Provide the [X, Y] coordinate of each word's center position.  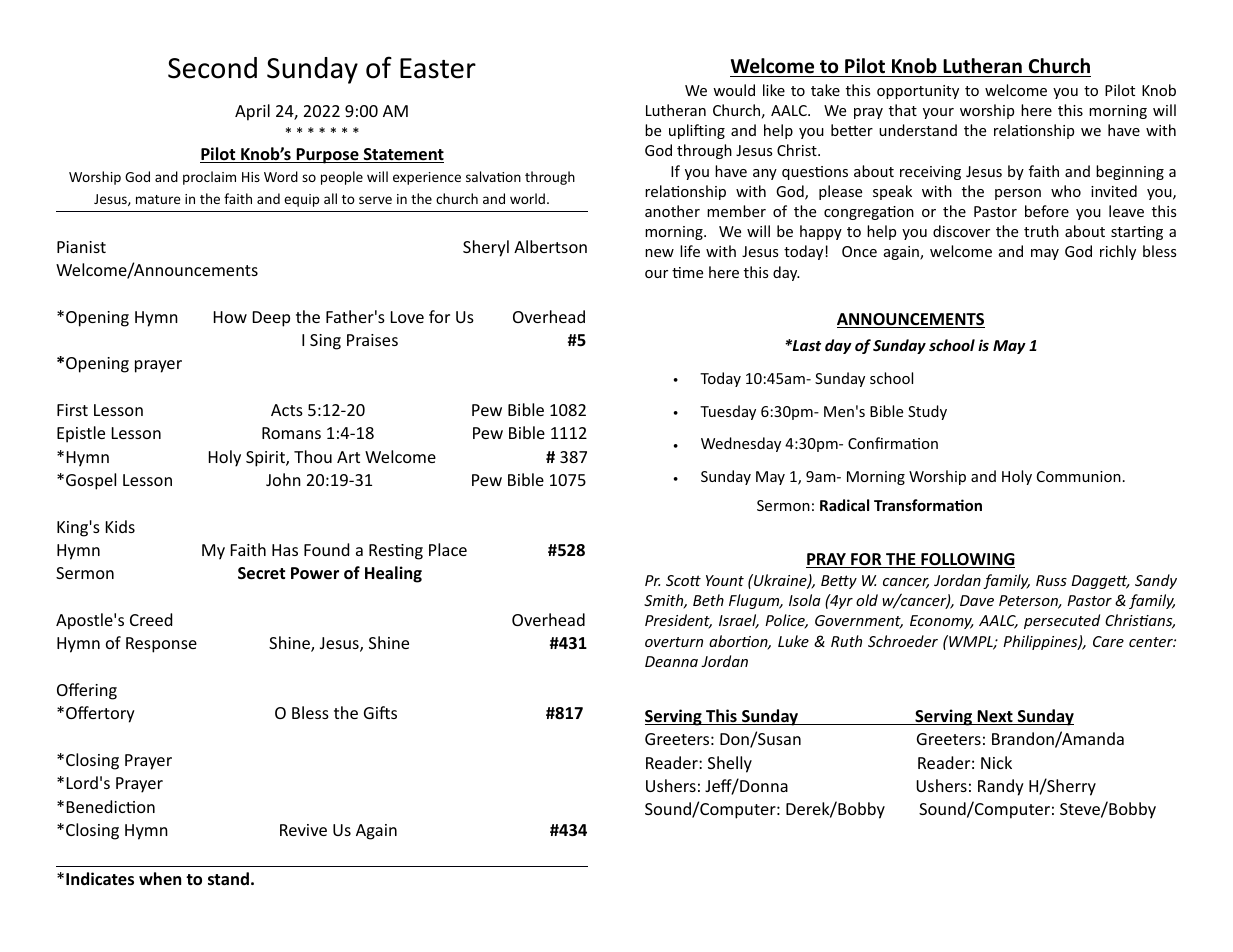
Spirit [266, 459]
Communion [1079, 476]
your [938, 113]
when [160, 878]
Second [212, 68]
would [734, 90]
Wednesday [741, 444]
